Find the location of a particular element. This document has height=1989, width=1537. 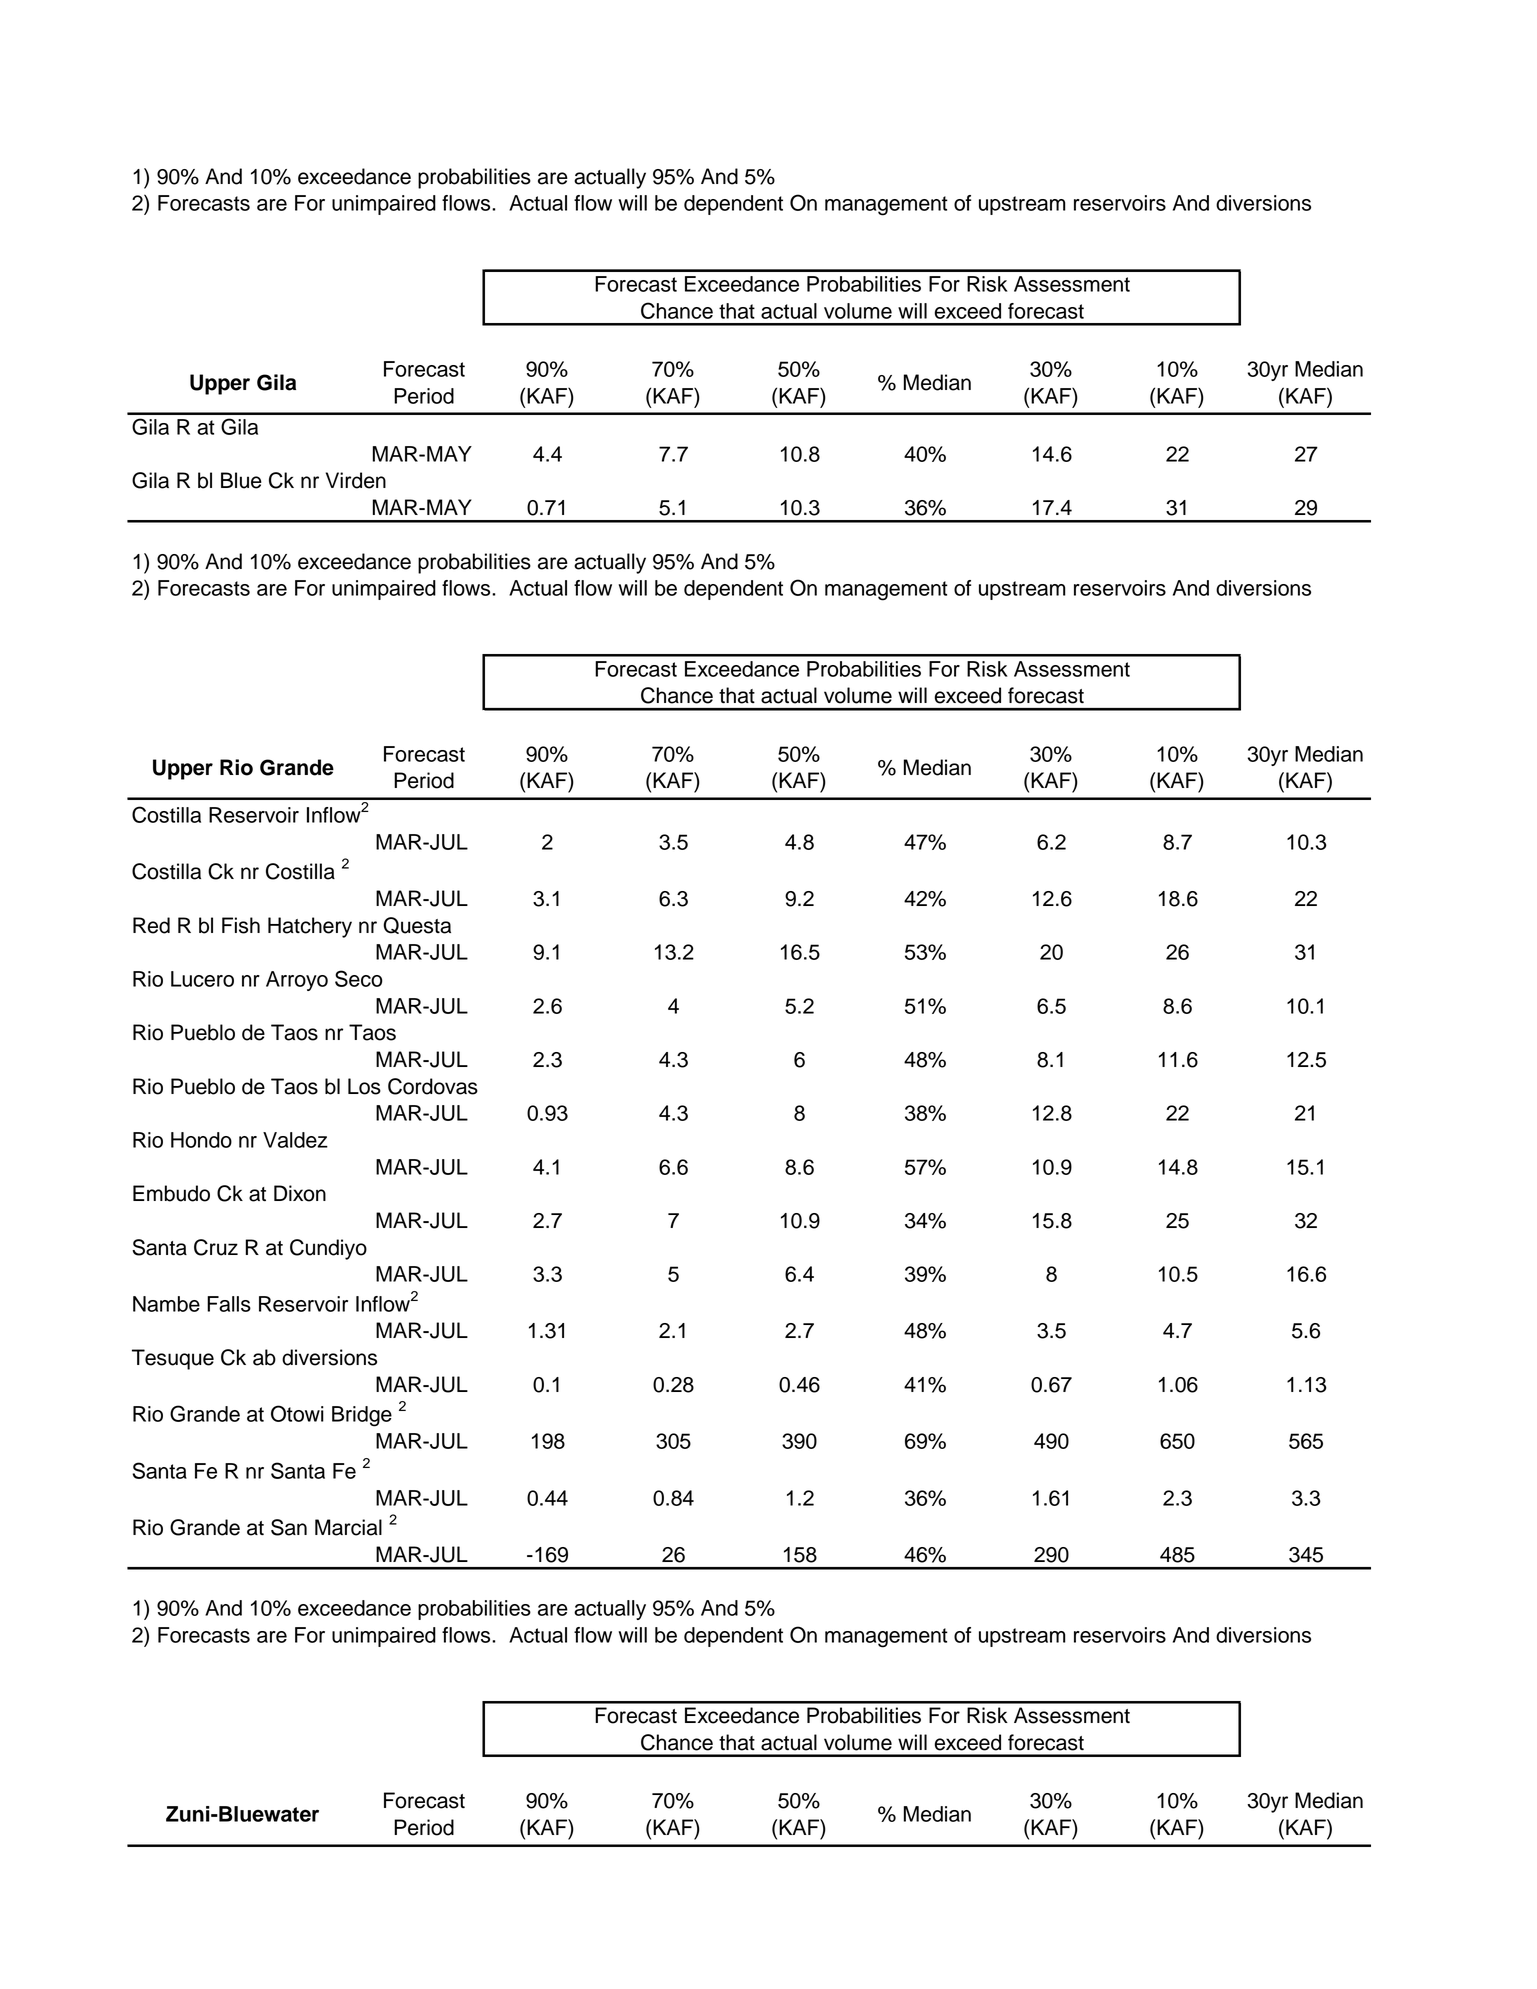

Arroyo is located at coordinates (297, 981).
